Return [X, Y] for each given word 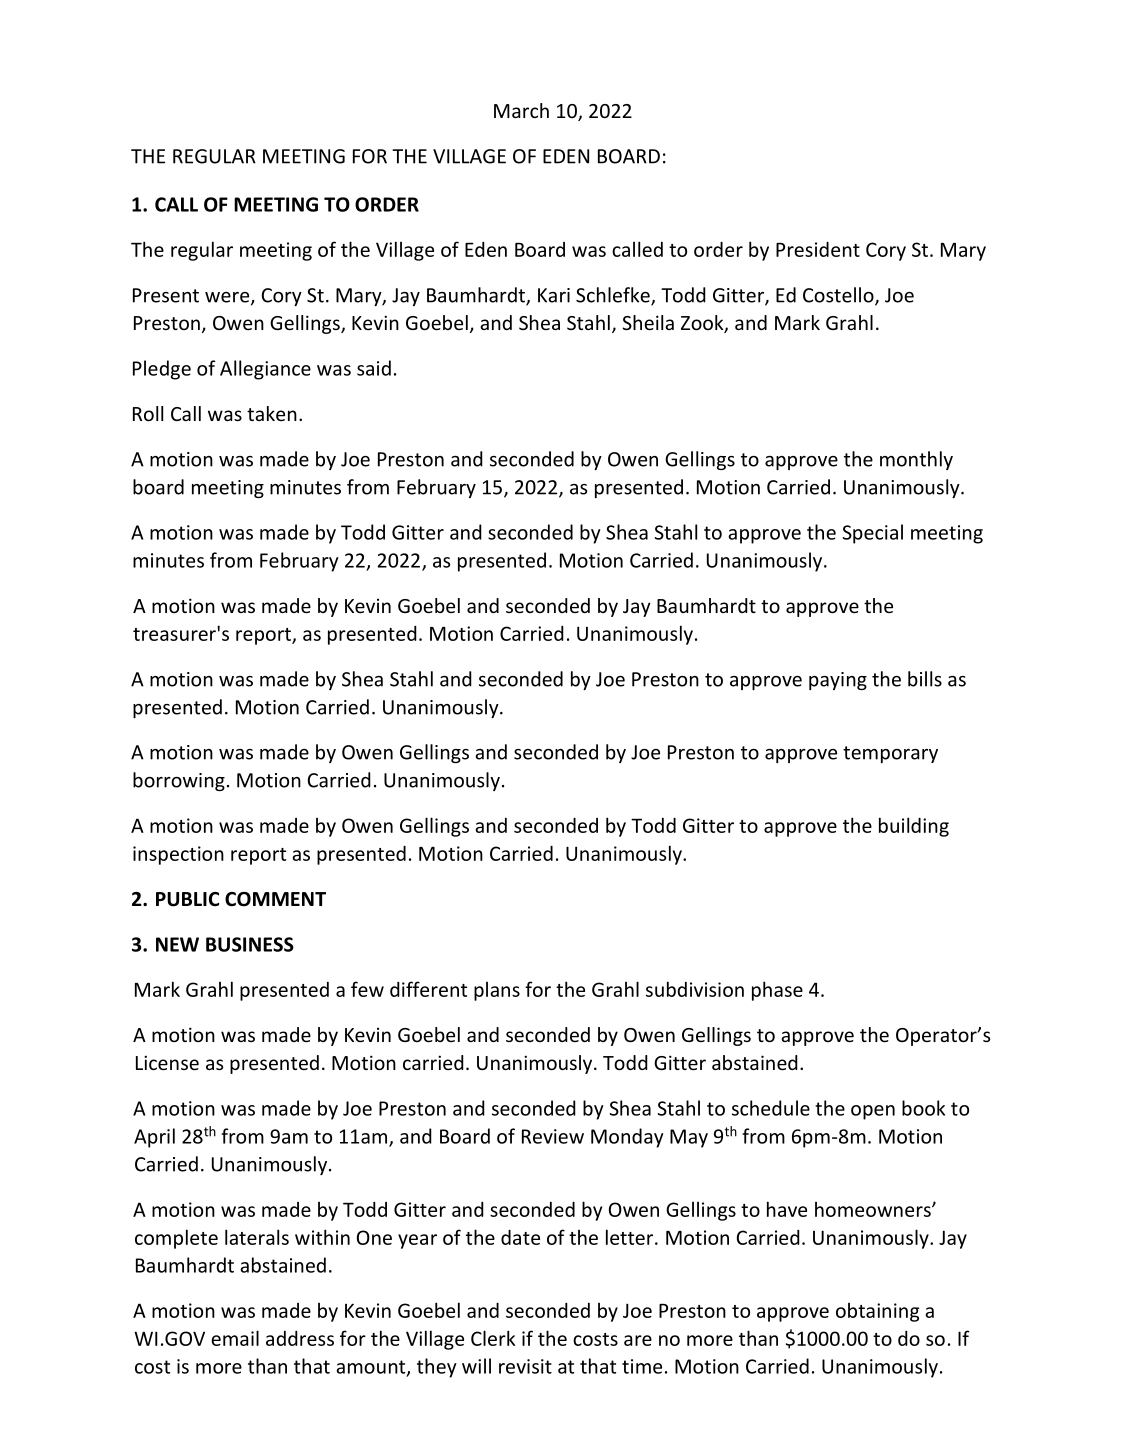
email [235, 1338]
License [167, 1062]
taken [272, 413]
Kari [554, 295]
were [228, 298]
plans [497, 991]
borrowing [179, 781]
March [521, 110]
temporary [890, 754]
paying [838, 681]
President [818, 249]
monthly [916, 460]
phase [777, 991]
